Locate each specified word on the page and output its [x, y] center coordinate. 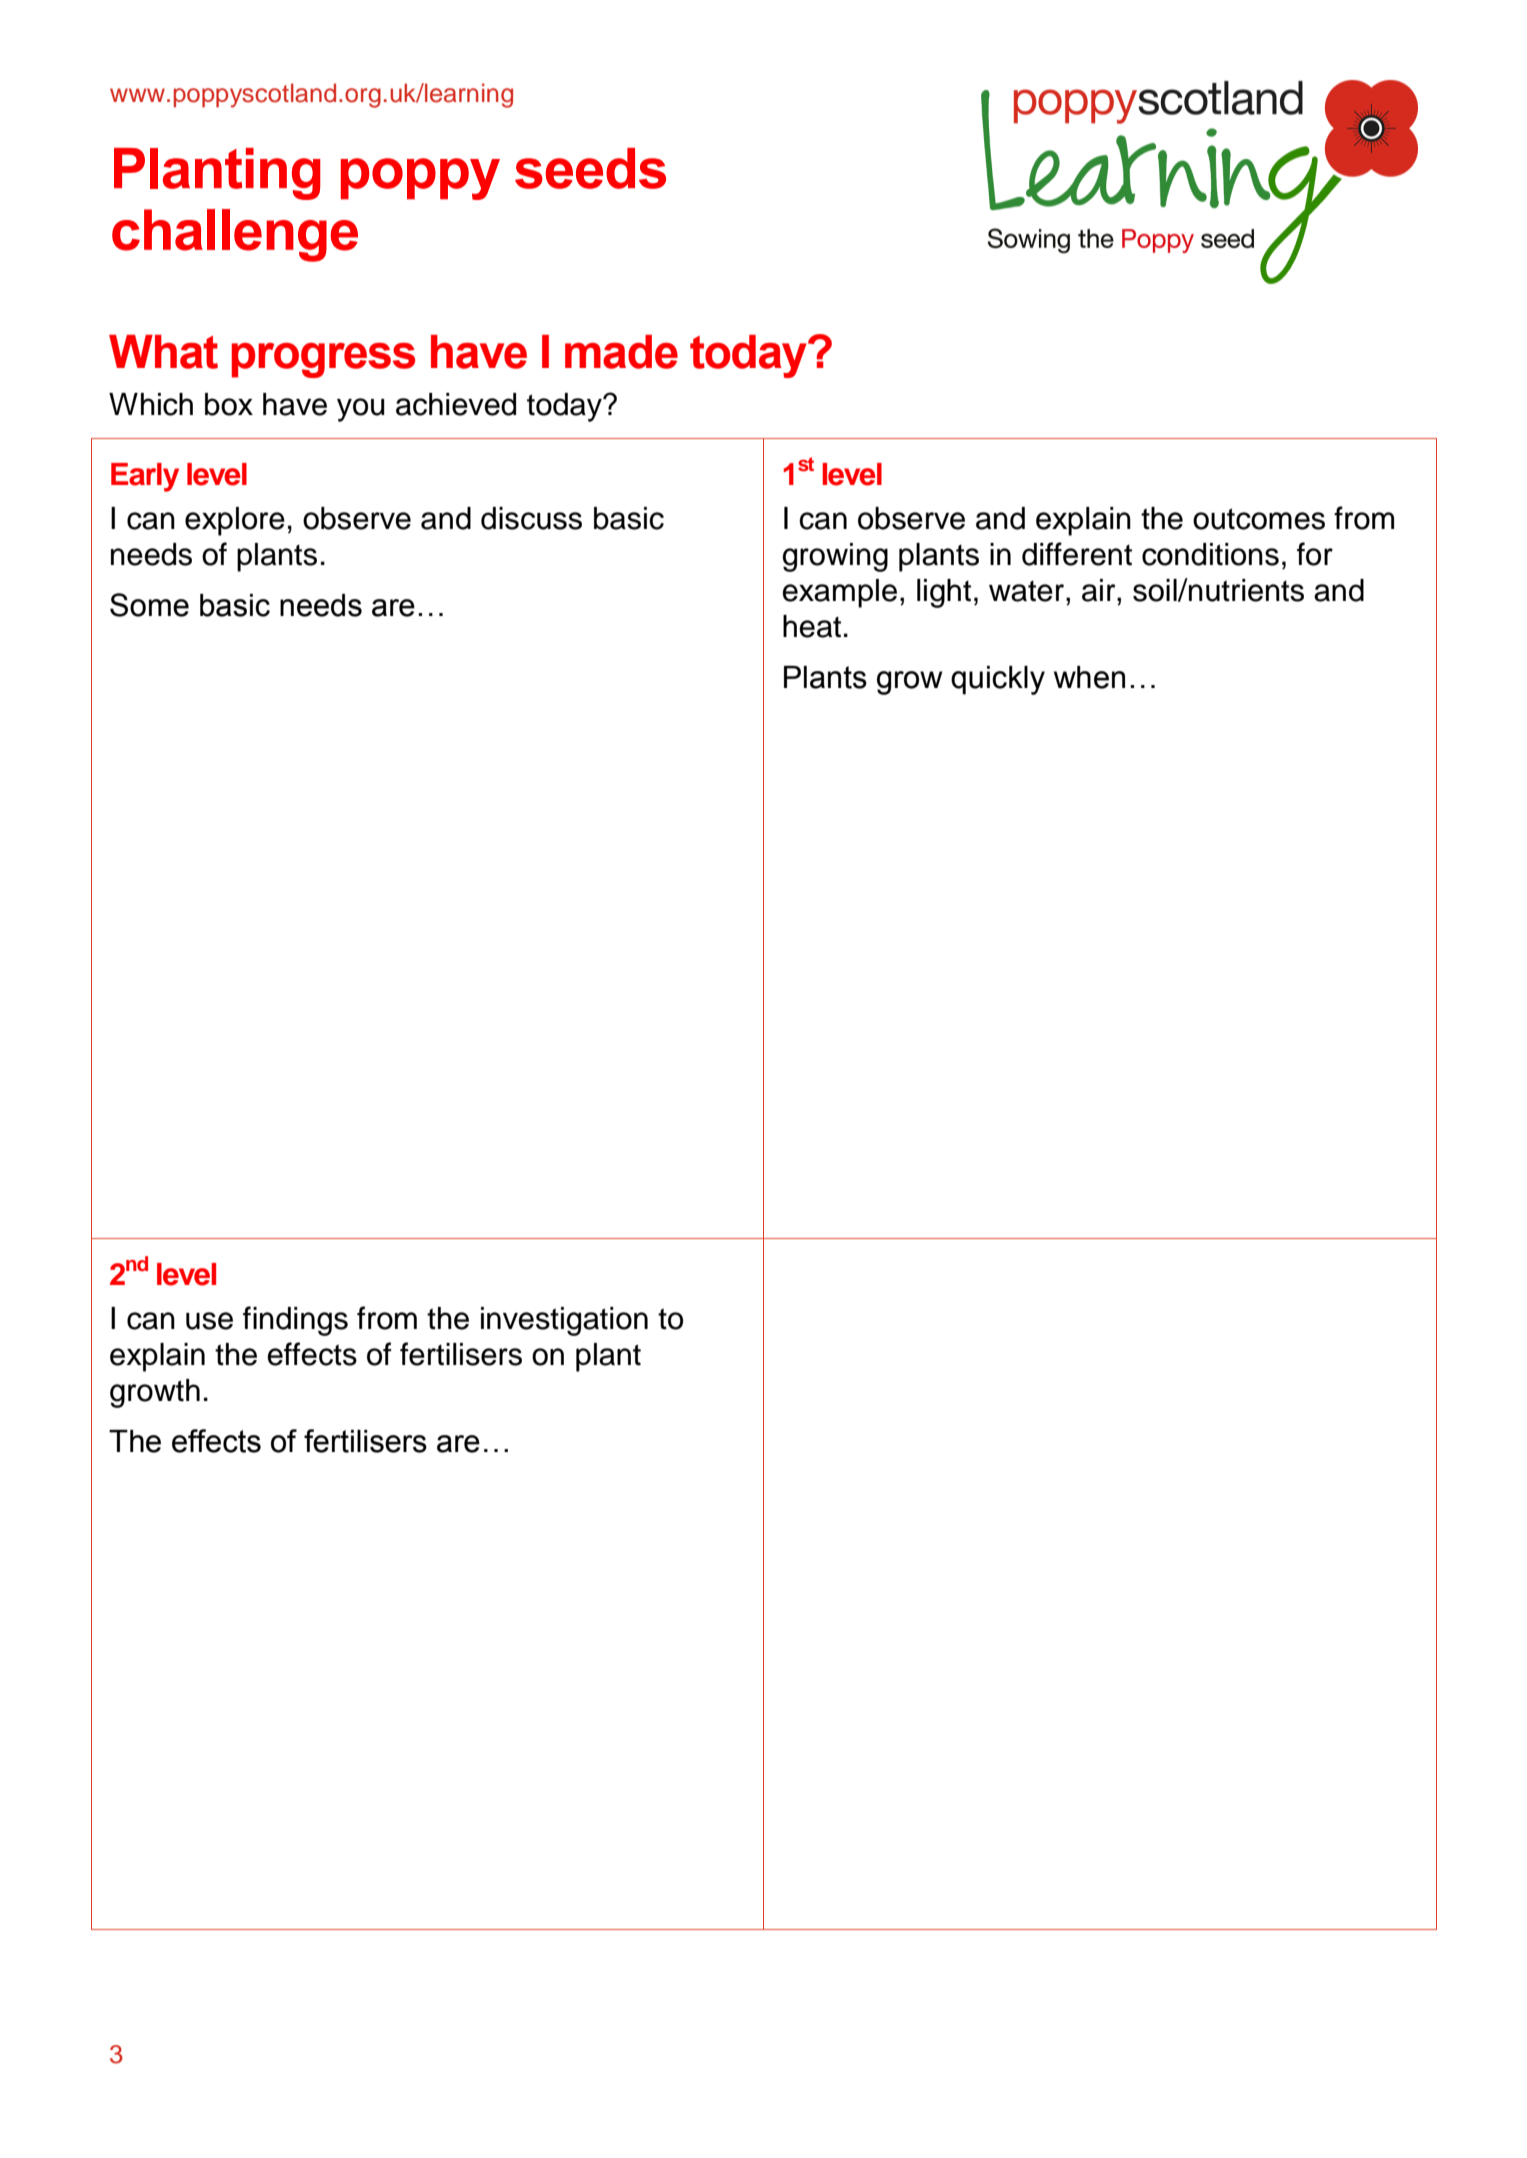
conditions [1210, 554]
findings [295, 1321]
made [621, 352]
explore [235, 521]
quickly [998, 680]
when [1089, 677]
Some [149, 605]
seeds [590, 168]
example [839, 593]
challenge [235, 235]
